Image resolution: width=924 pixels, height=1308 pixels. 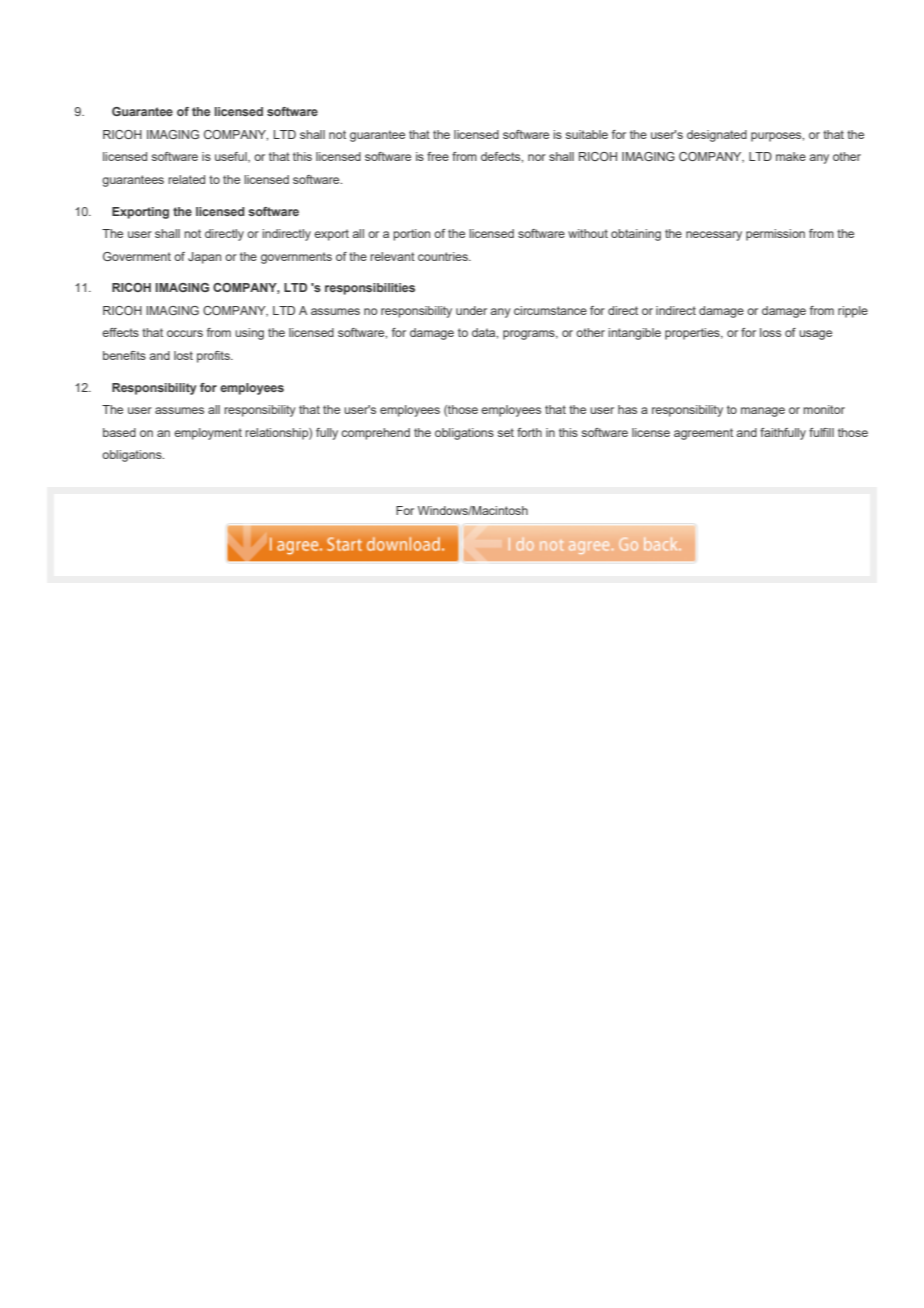 I want to click on manage, so click(x=763, y=412).
